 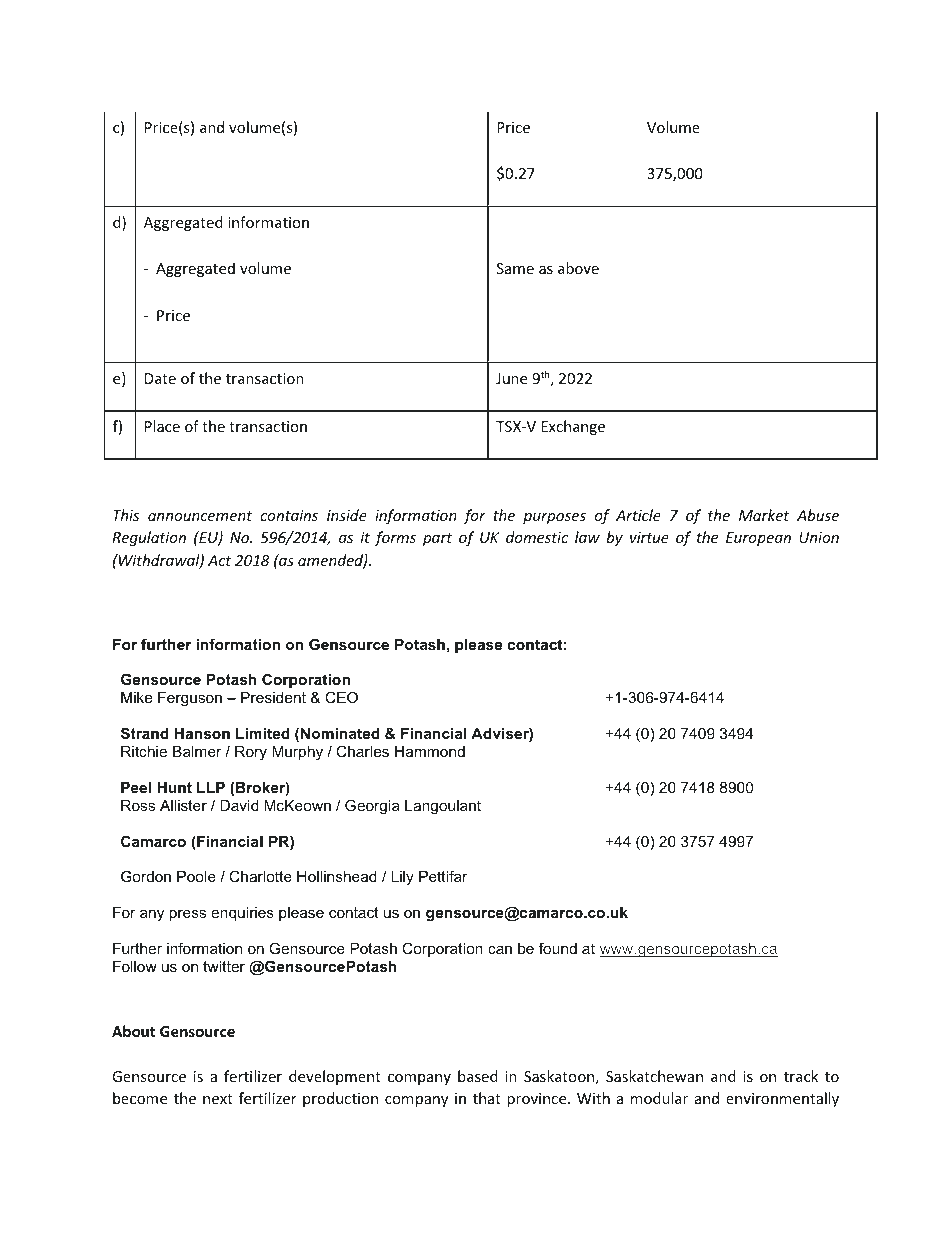 What do you see at coordinates (478, 1076) in the screenshot?
I see `based` at bounding box center [478, 1076].
